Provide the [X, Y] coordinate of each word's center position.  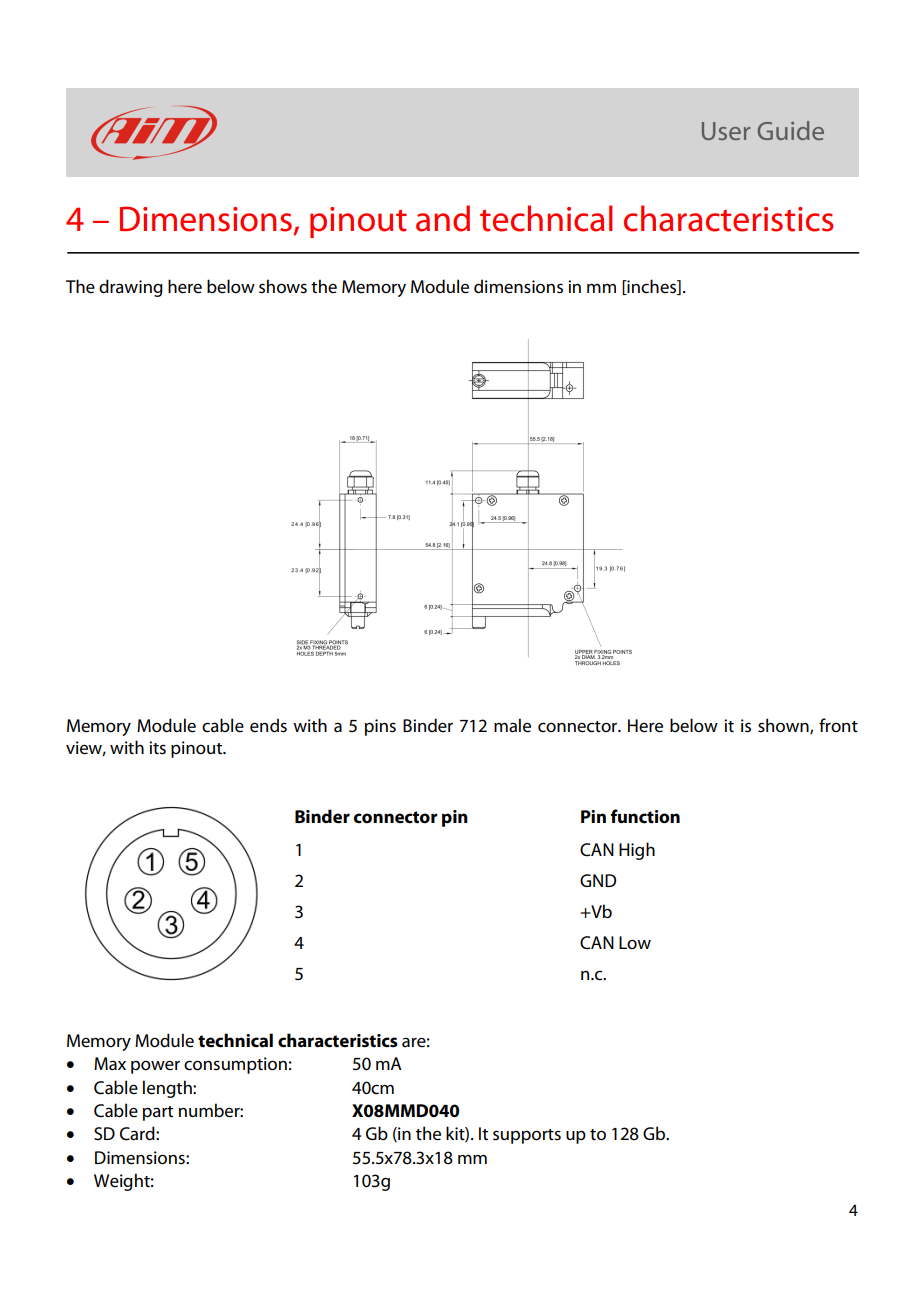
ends [268, 725]
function [645, 816]
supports [527, 1136]
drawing [131, 288]
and [443, 218]
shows [283, 286]
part [158, 1113]
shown [784, 726]
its [157, 748]
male [512, 725]
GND [598, 880]
